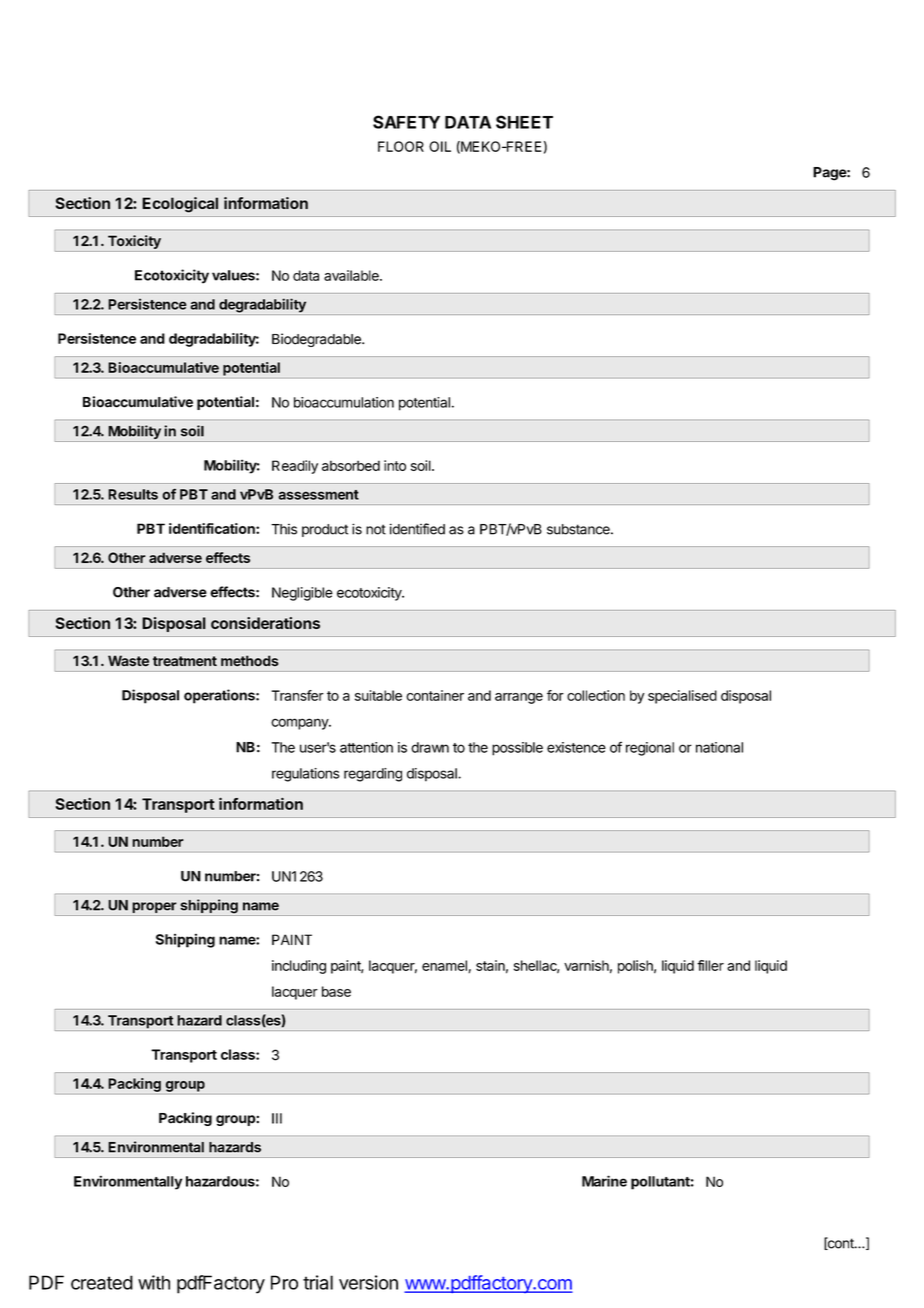 Image resolution: width=924 pixels, height=1308 pixels. What do you see at coordinates (395, 465) in the document?
I see `into` at bounding box center [395, 465].
